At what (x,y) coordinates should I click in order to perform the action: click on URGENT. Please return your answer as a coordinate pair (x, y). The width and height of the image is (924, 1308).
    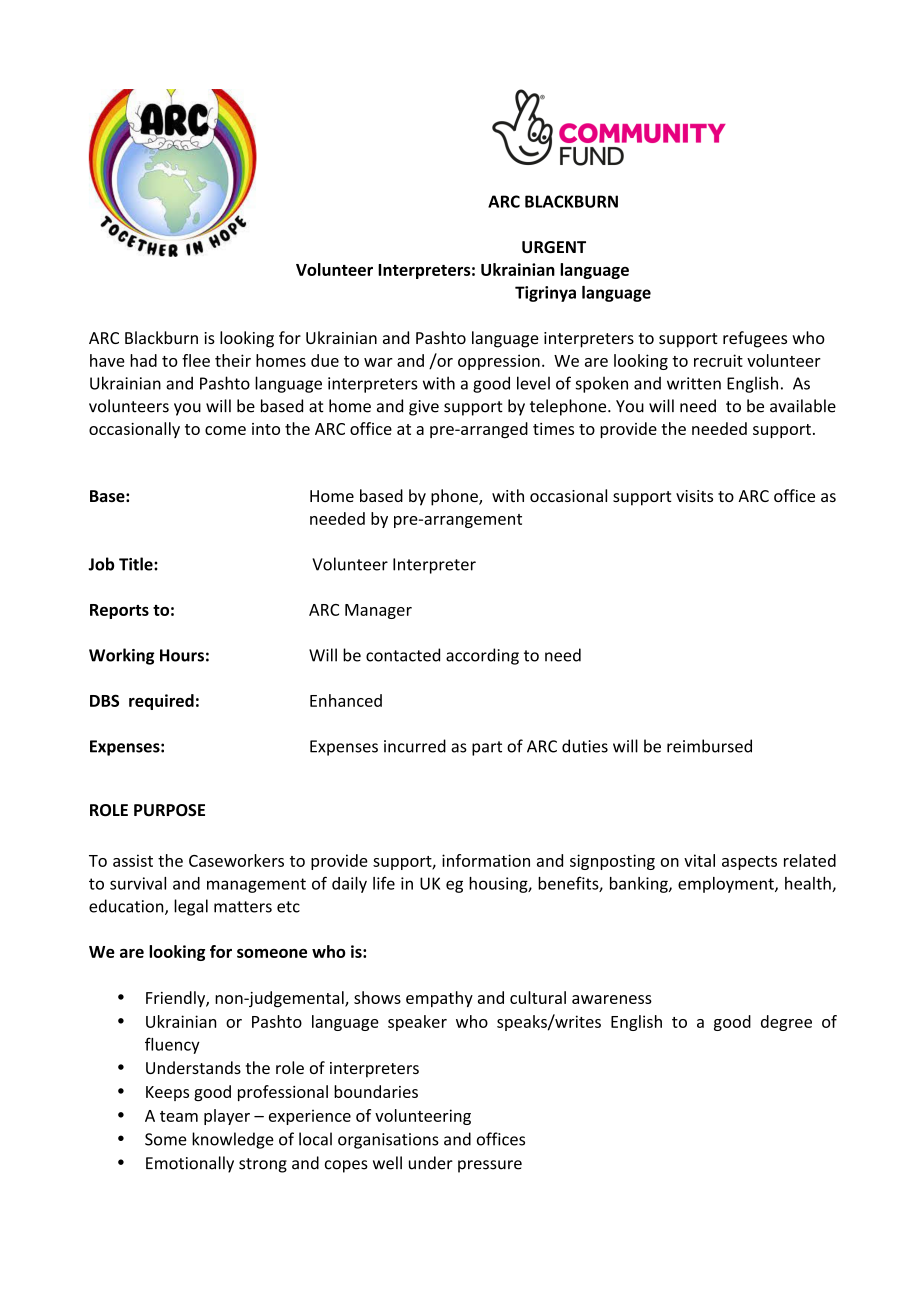
    Looking at the image, I should click on (554, 247).
